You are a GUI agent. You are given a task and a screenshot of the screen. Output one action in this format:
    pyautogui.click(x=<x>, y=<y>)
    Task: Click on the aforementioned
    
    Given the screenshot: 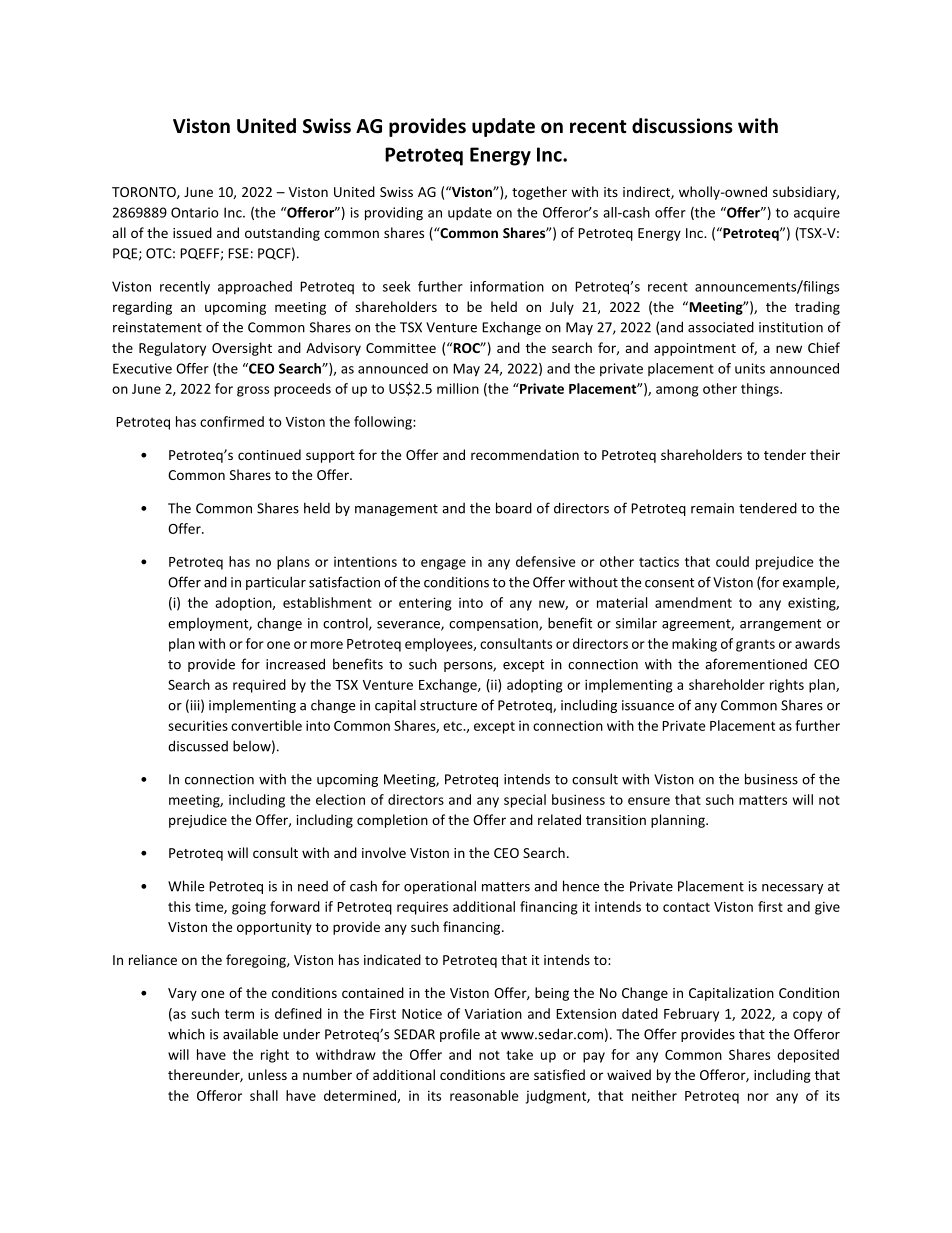 What is the action you would take?
    pyautogui.click(x=756, y=664)
